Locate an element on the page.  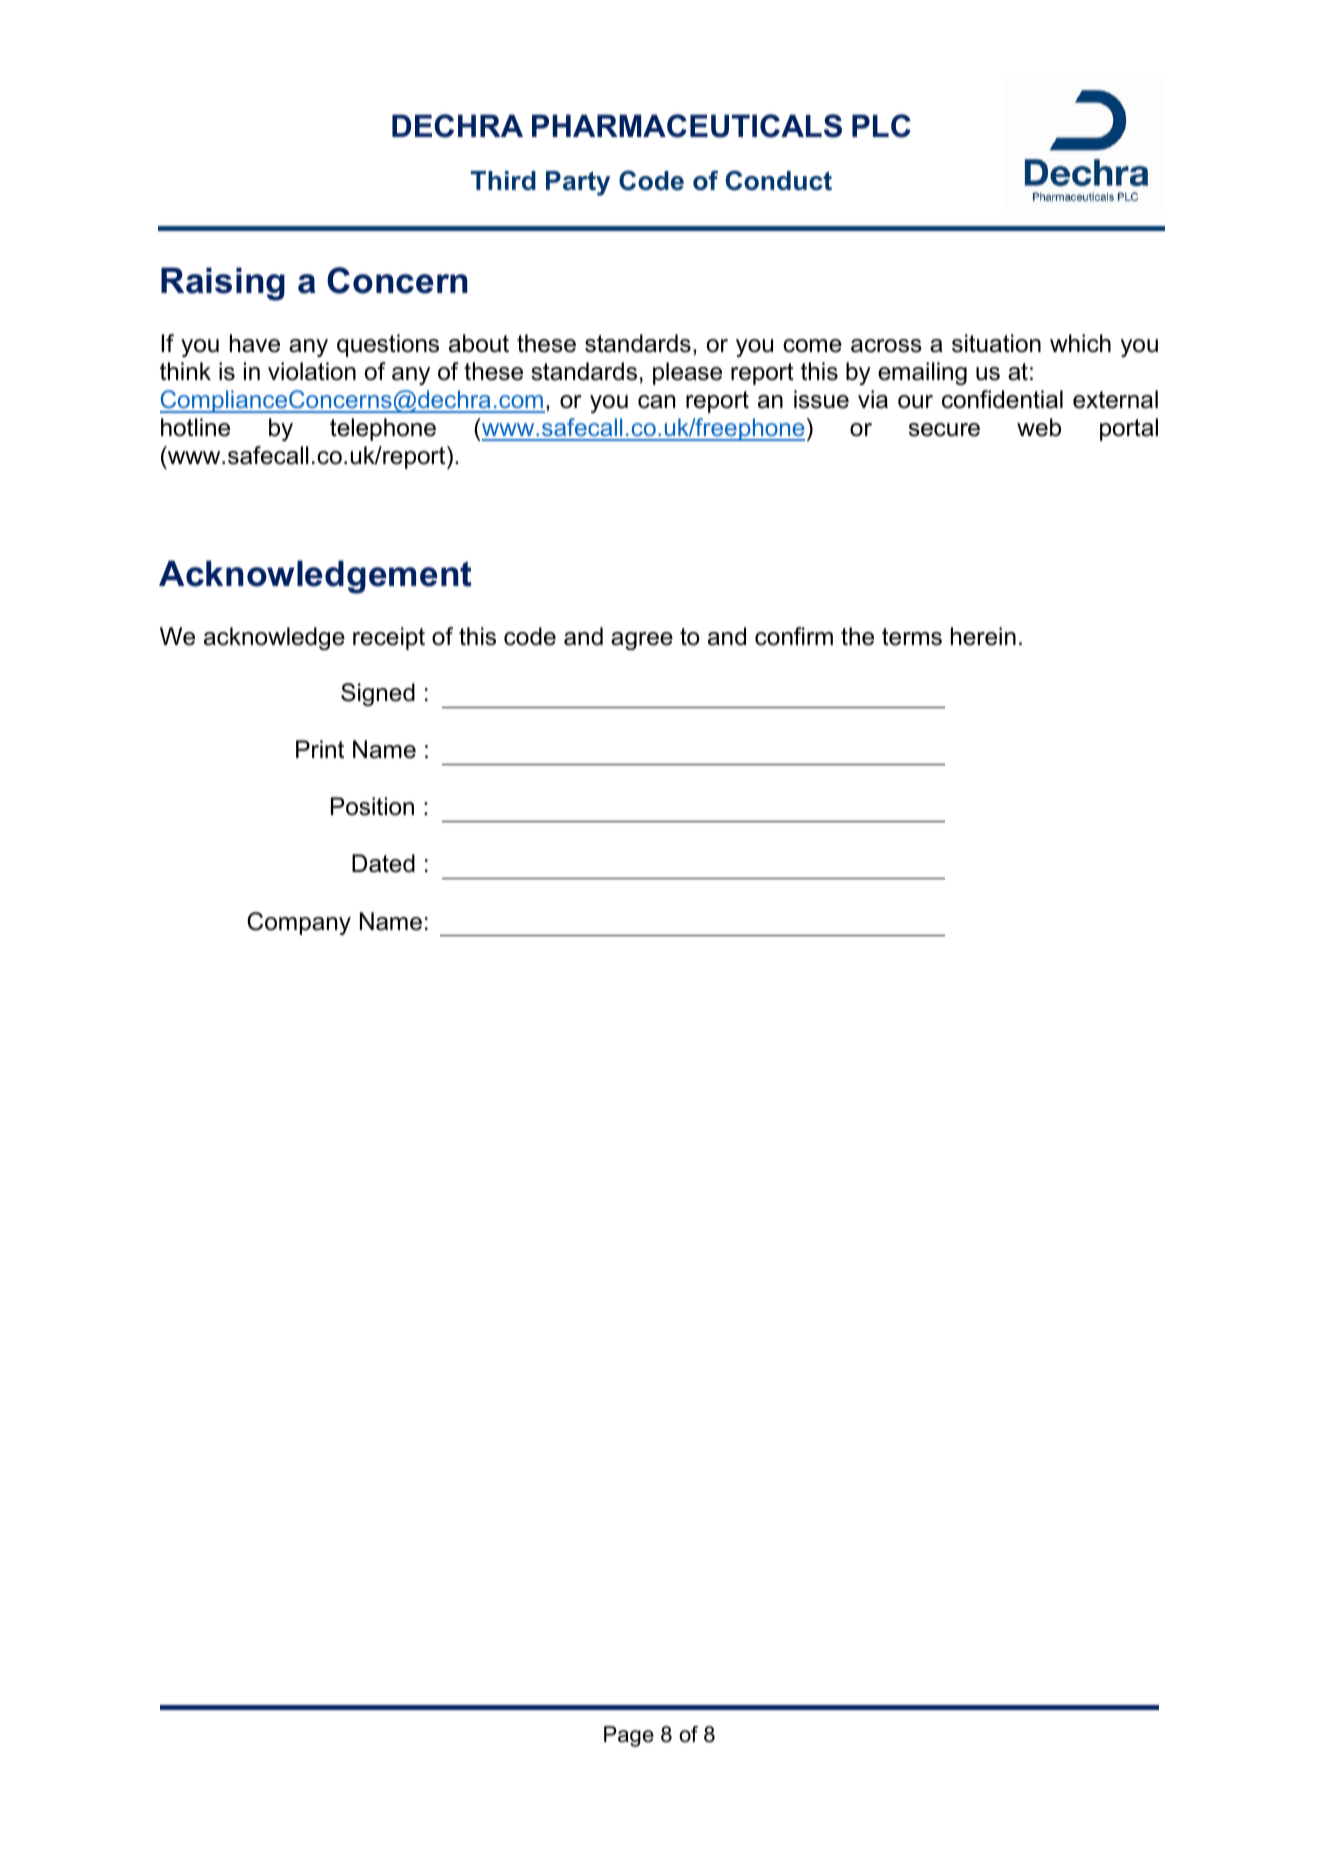
Page is located at coordinates (629, 1736).
